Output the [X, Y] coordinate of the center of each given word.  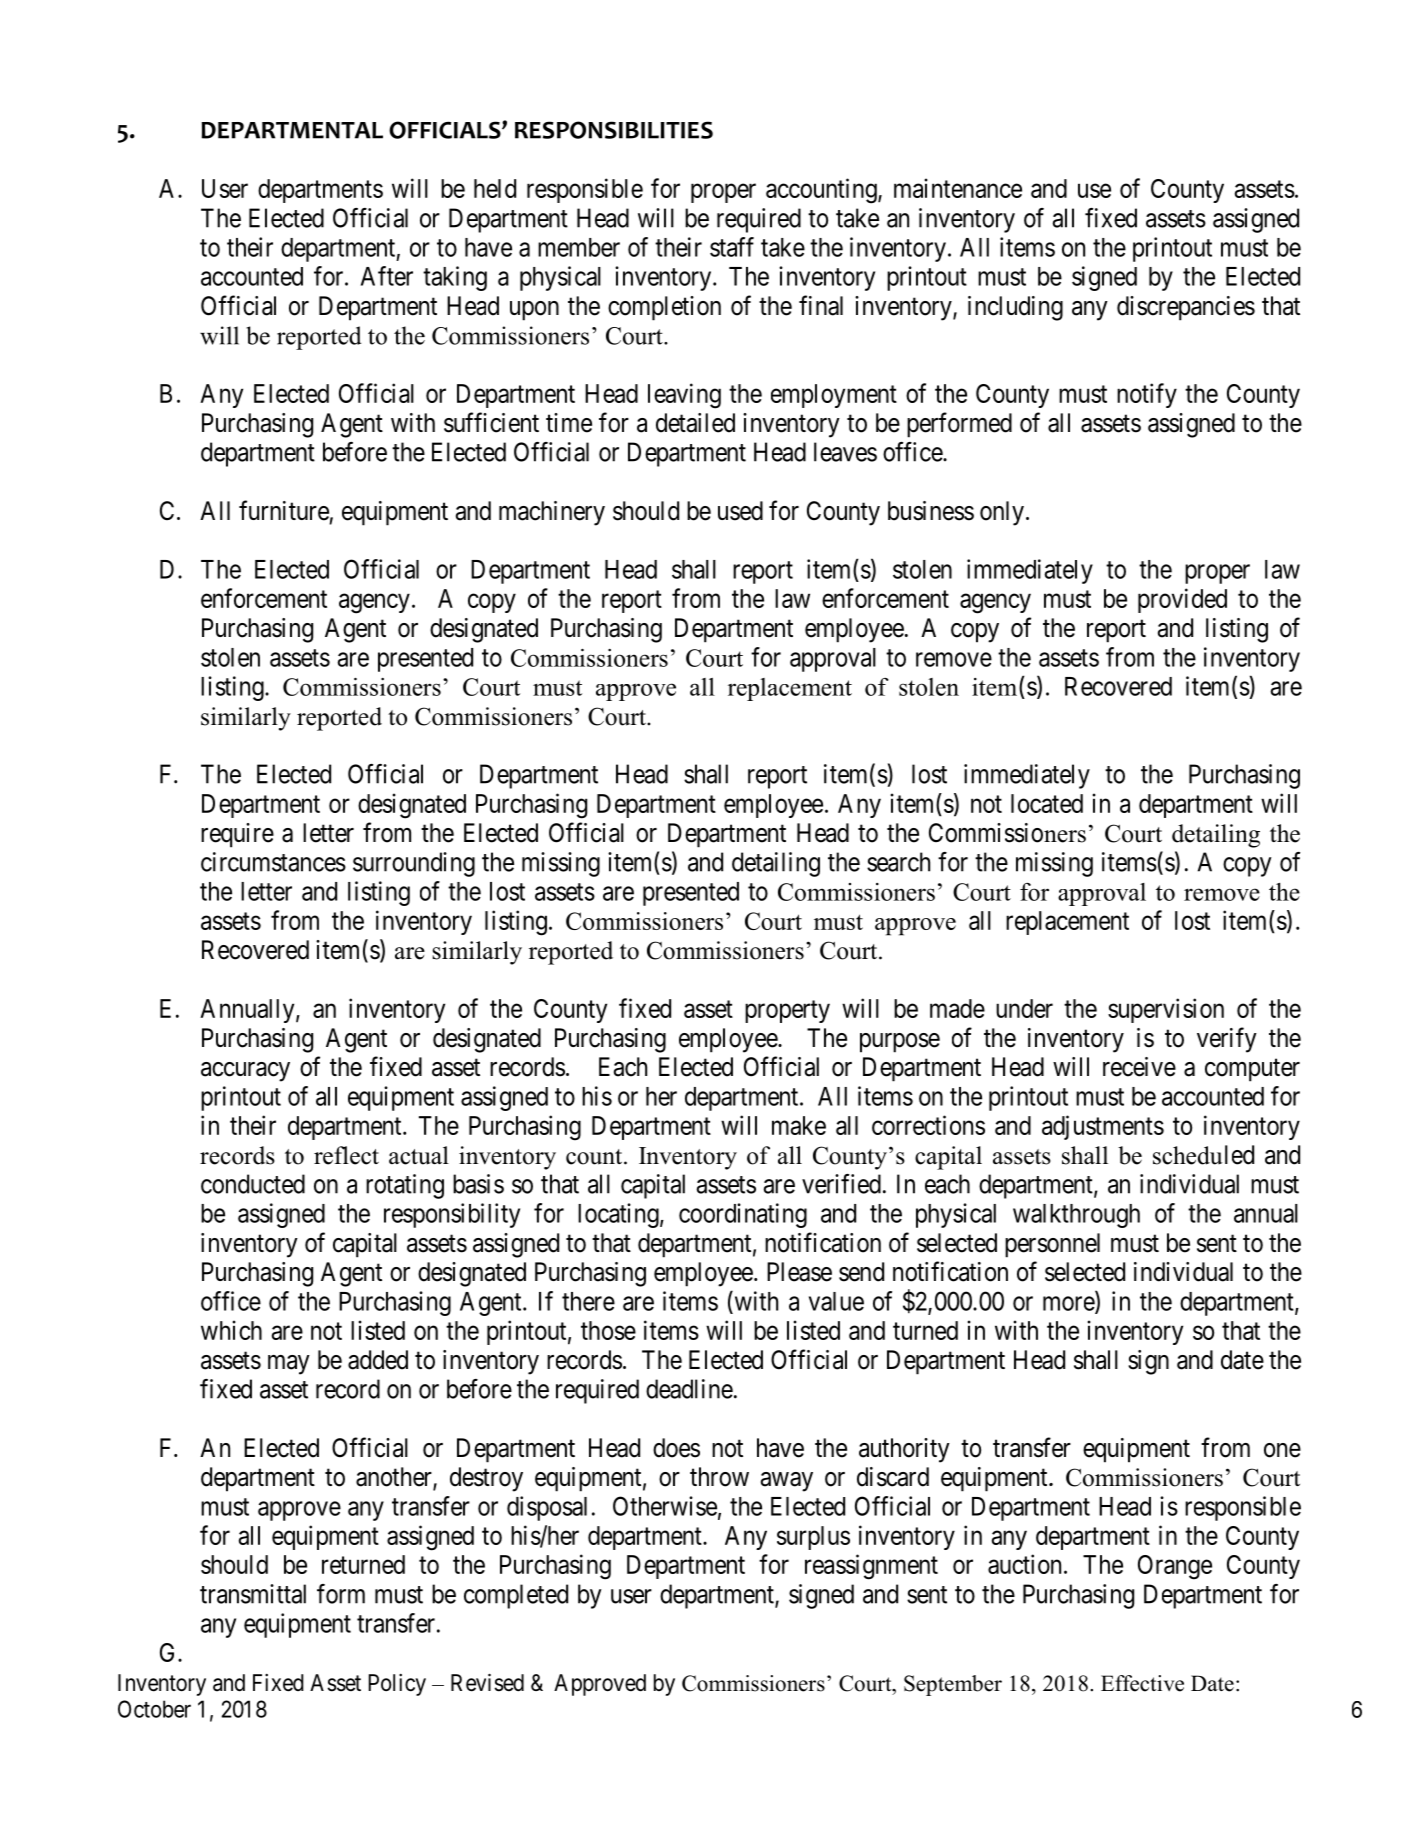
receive [1139, 1067]
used [740, 511]
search [898, 862]
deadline [689, 1389]
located [1047, 803]
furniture [284, 510]
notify [1147, 395]
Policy [397, 1685]
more [1069, 1304]
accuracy [245, 1072]
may [289, 1365]
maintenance [958, 188]
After [387, 276]
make [799, 1125]
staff [732, 247]
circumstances [273, 862]
